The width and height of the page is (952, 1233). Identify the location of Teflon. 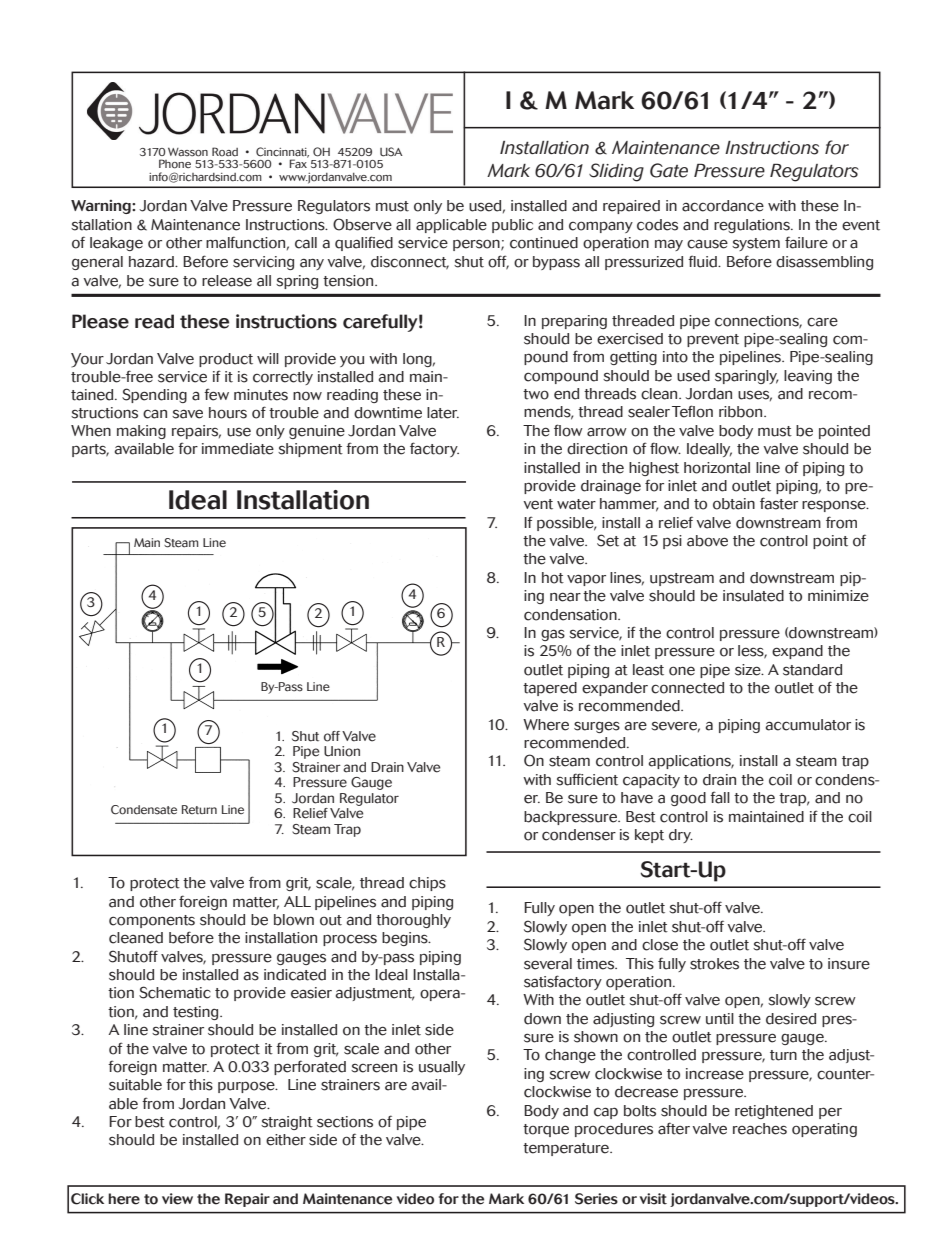
(692, 411).
